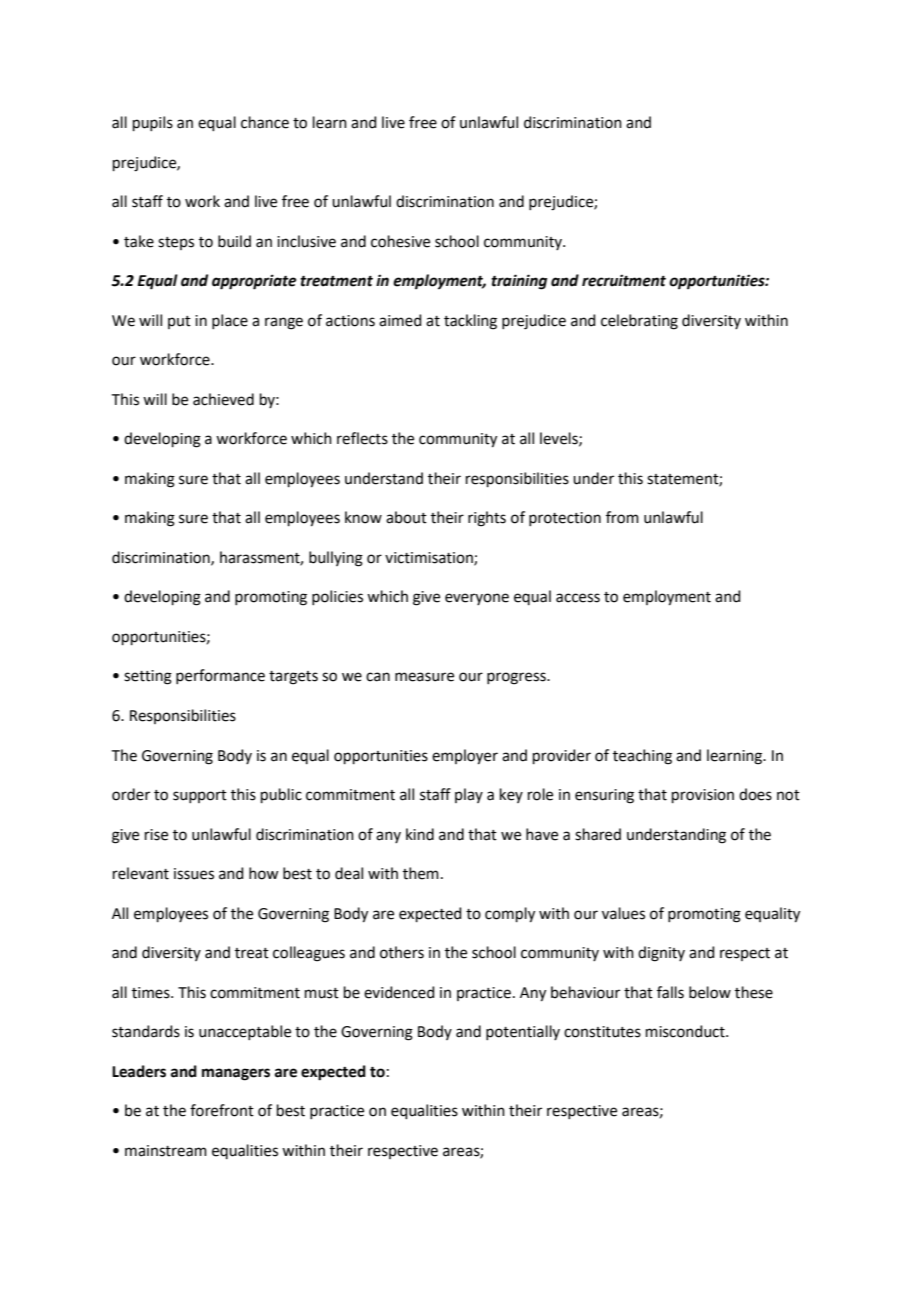 The height and width of the screenshot is (1308, 924). I want to click on everyone, so click(477, 599).
